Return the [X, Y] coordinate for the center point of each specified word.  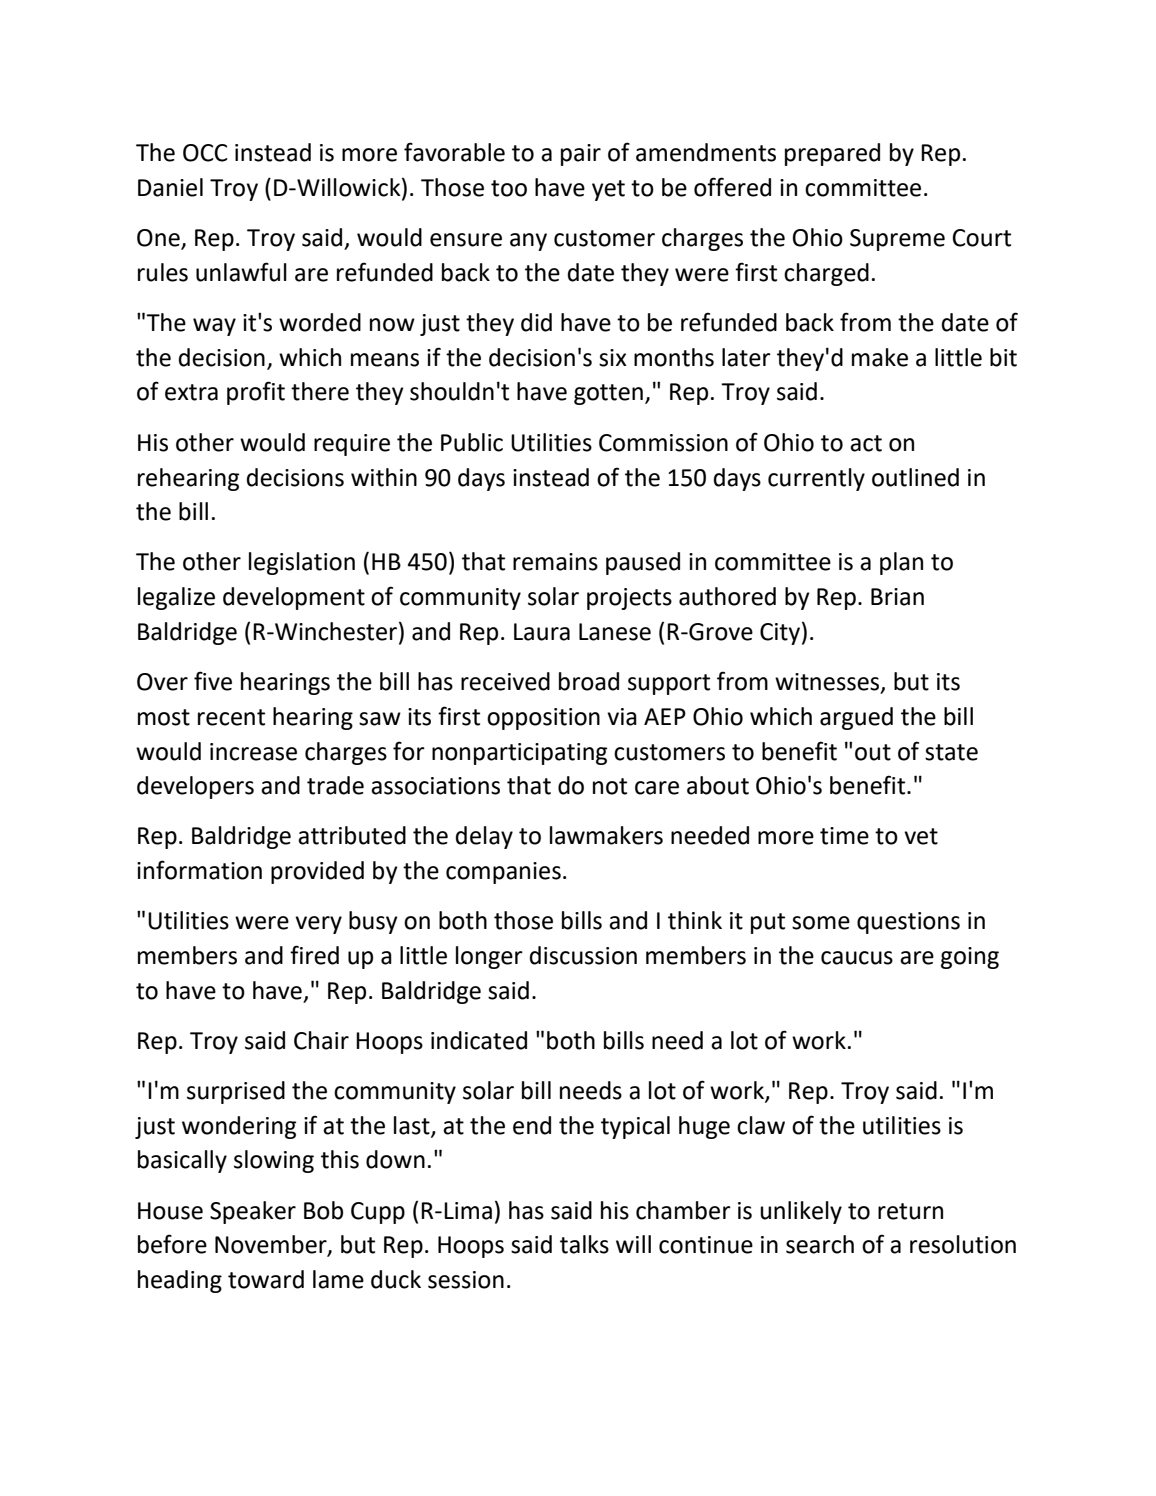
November [272, 1245]
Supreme [897, 240]
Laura [542, 632]
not [610, 786]
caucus [857, 958]
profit [256, 393]
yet [608, 190]
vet [921, 836]
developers [195, 787]
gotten [608, 394]
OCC [205, 153]
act [866, 443]
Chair [321, 1040]
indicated [479, 1040]
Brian [897, 597]
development [294, 598]
